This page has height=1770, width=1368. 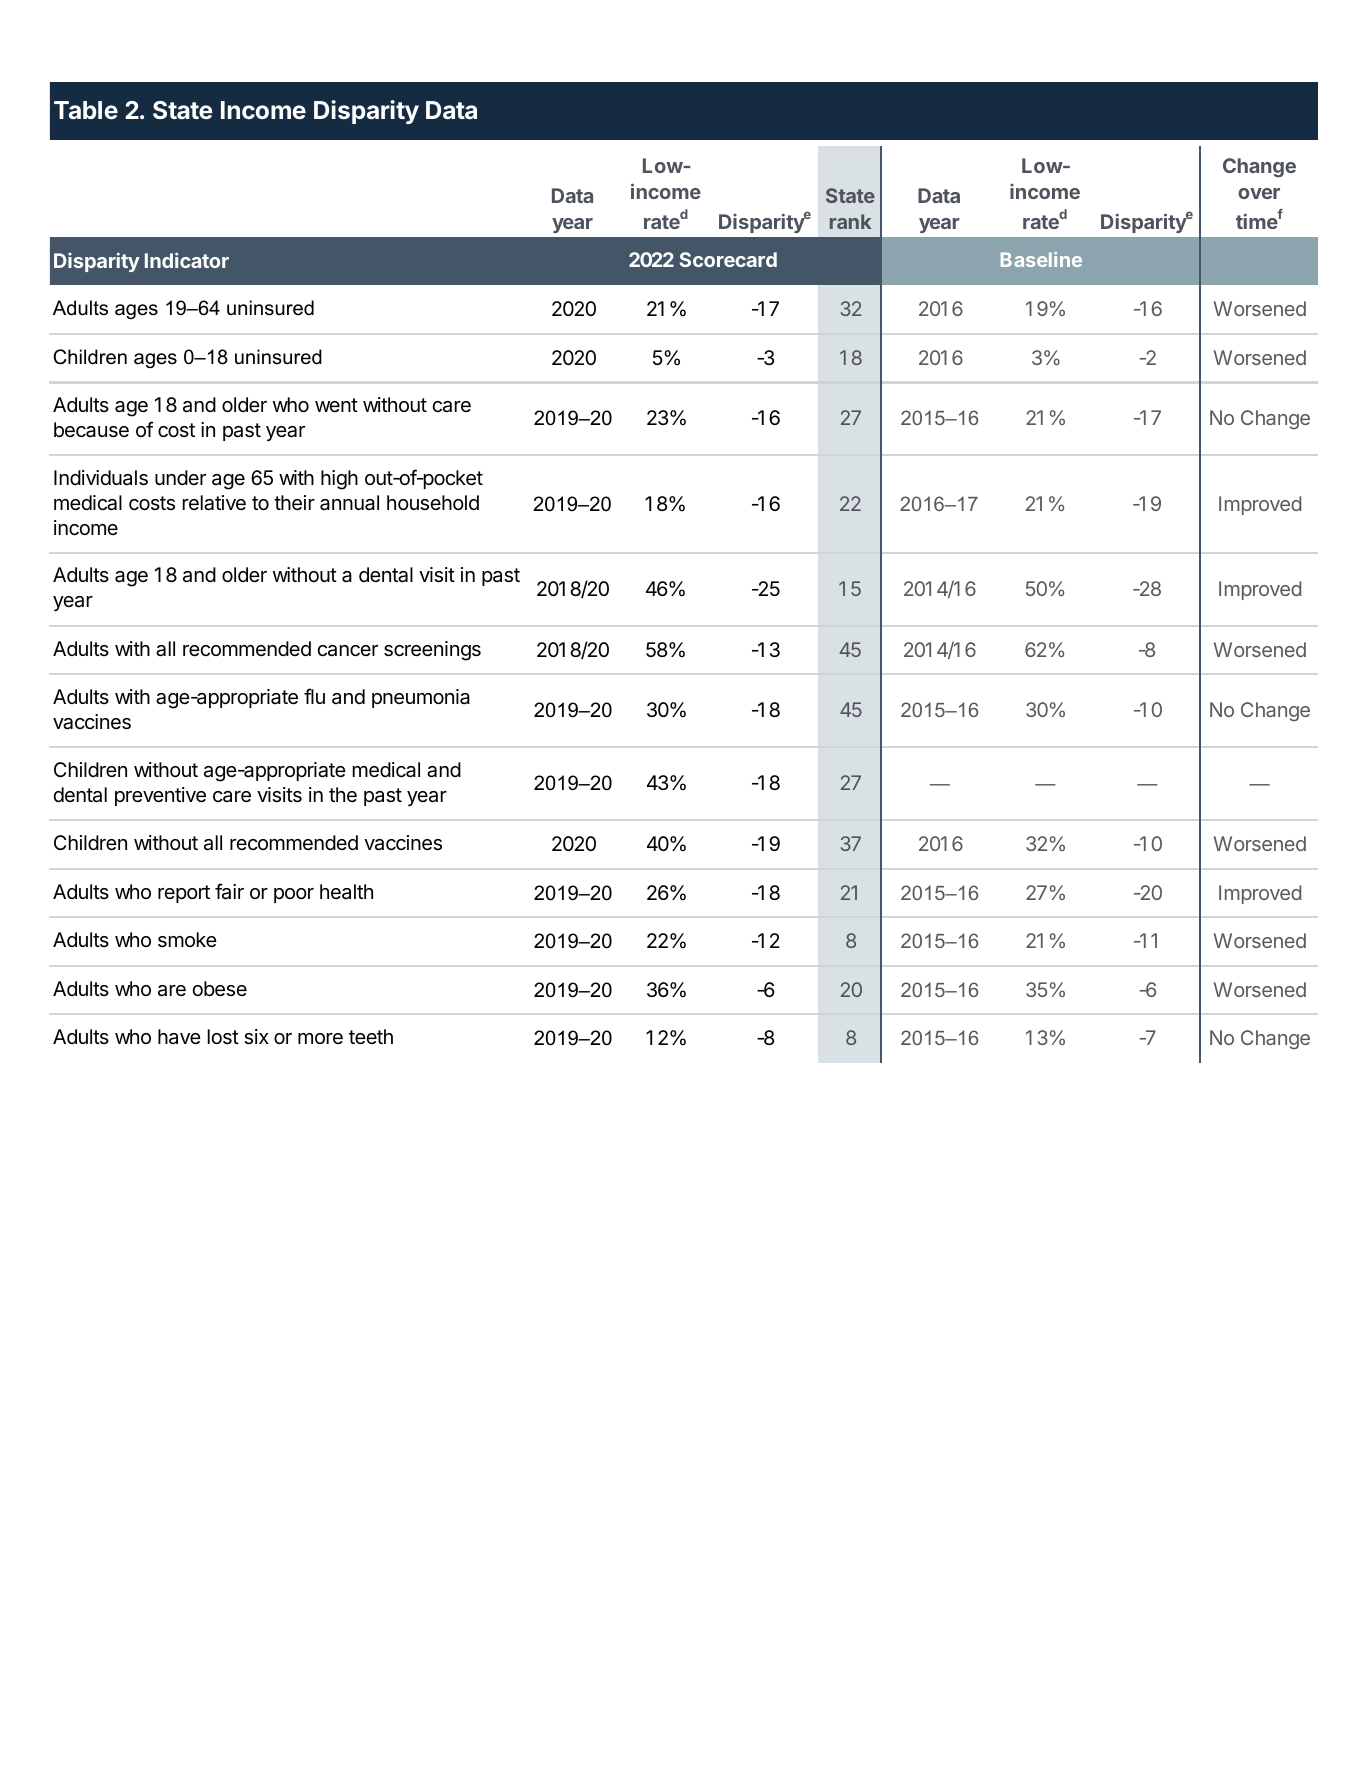 What do you see at coordinates (850, 221) in the page?
I see `rank` at bounding box center [850, 221].
